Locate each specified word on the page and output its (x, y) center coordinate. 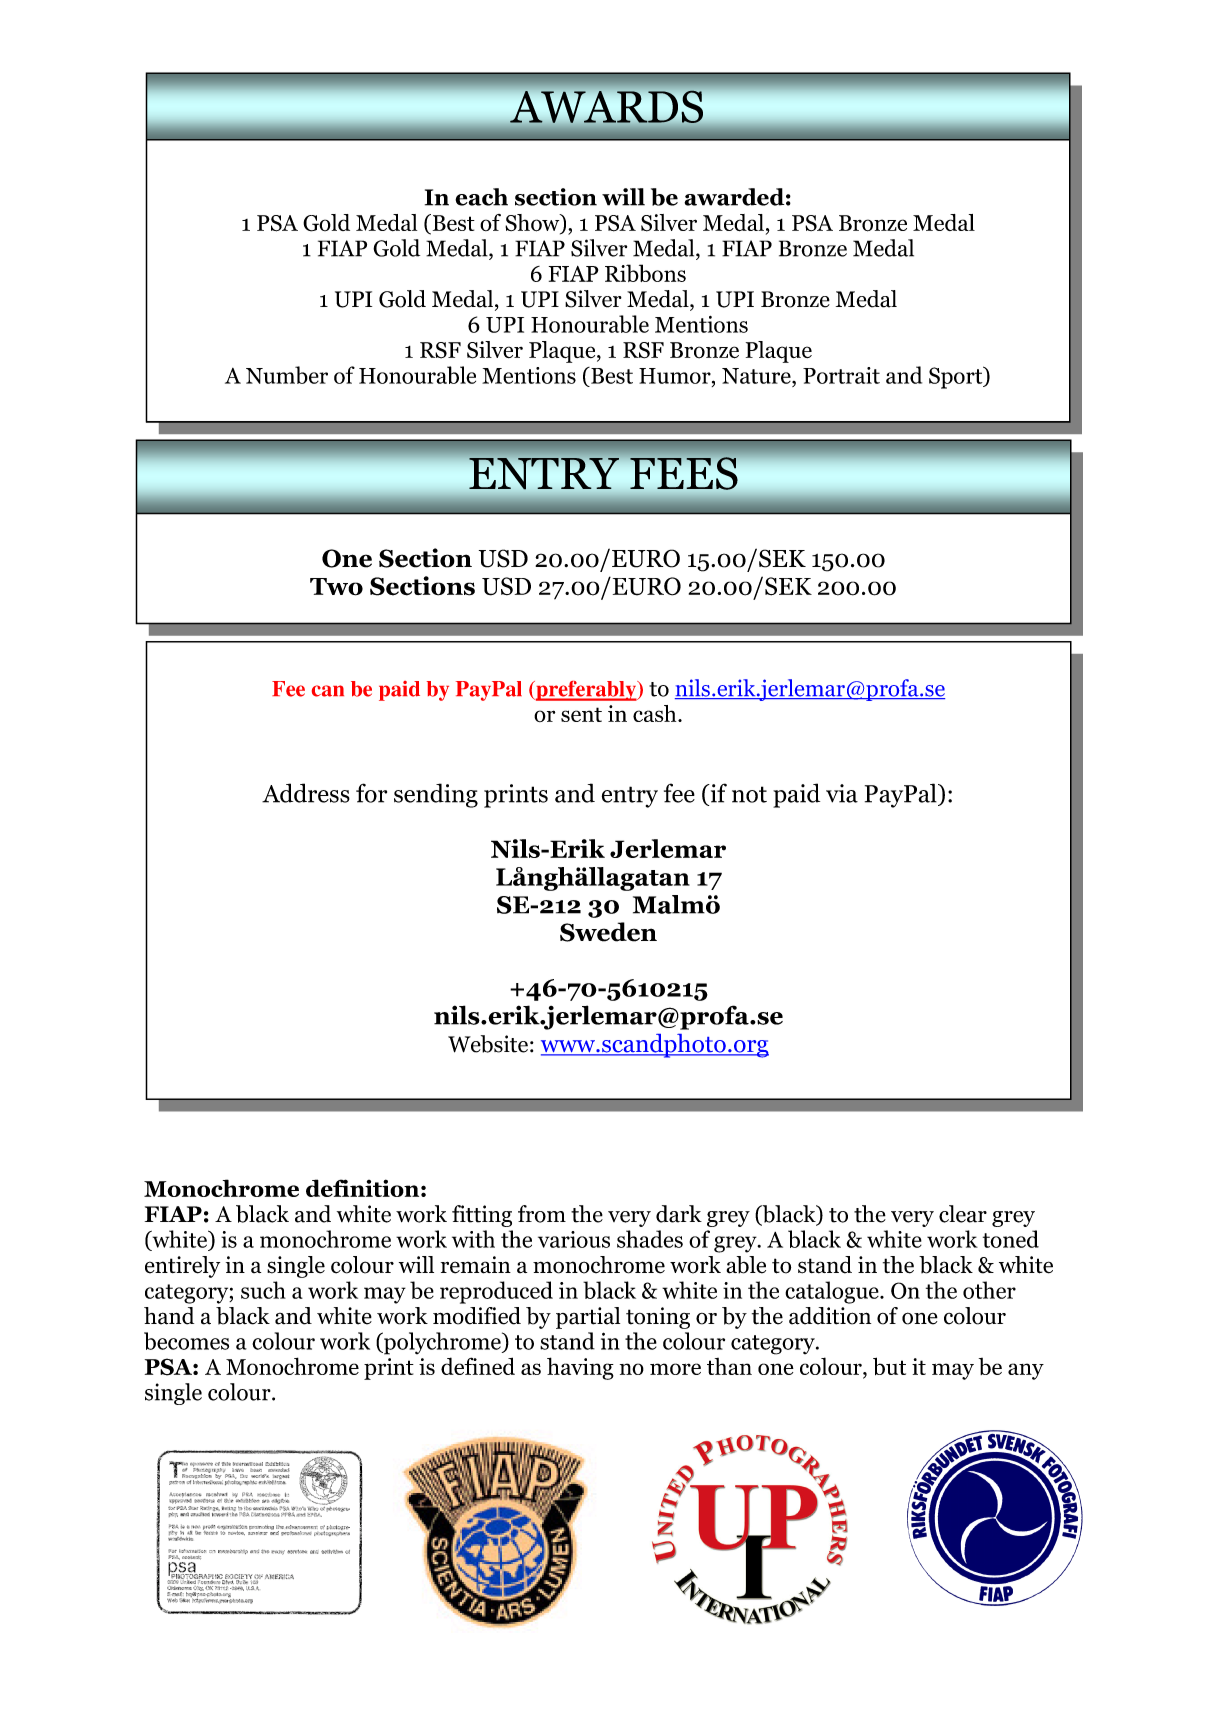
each (481, 197)
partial (588, 1318)
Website (488, 1044)
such (263, 1290)
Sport (957, 377)
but (889, 1366)
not (749, 794)
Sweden (608, 932)
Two (336, 587)
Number (287, 375)
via (842, 793)
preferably (586, 691)
